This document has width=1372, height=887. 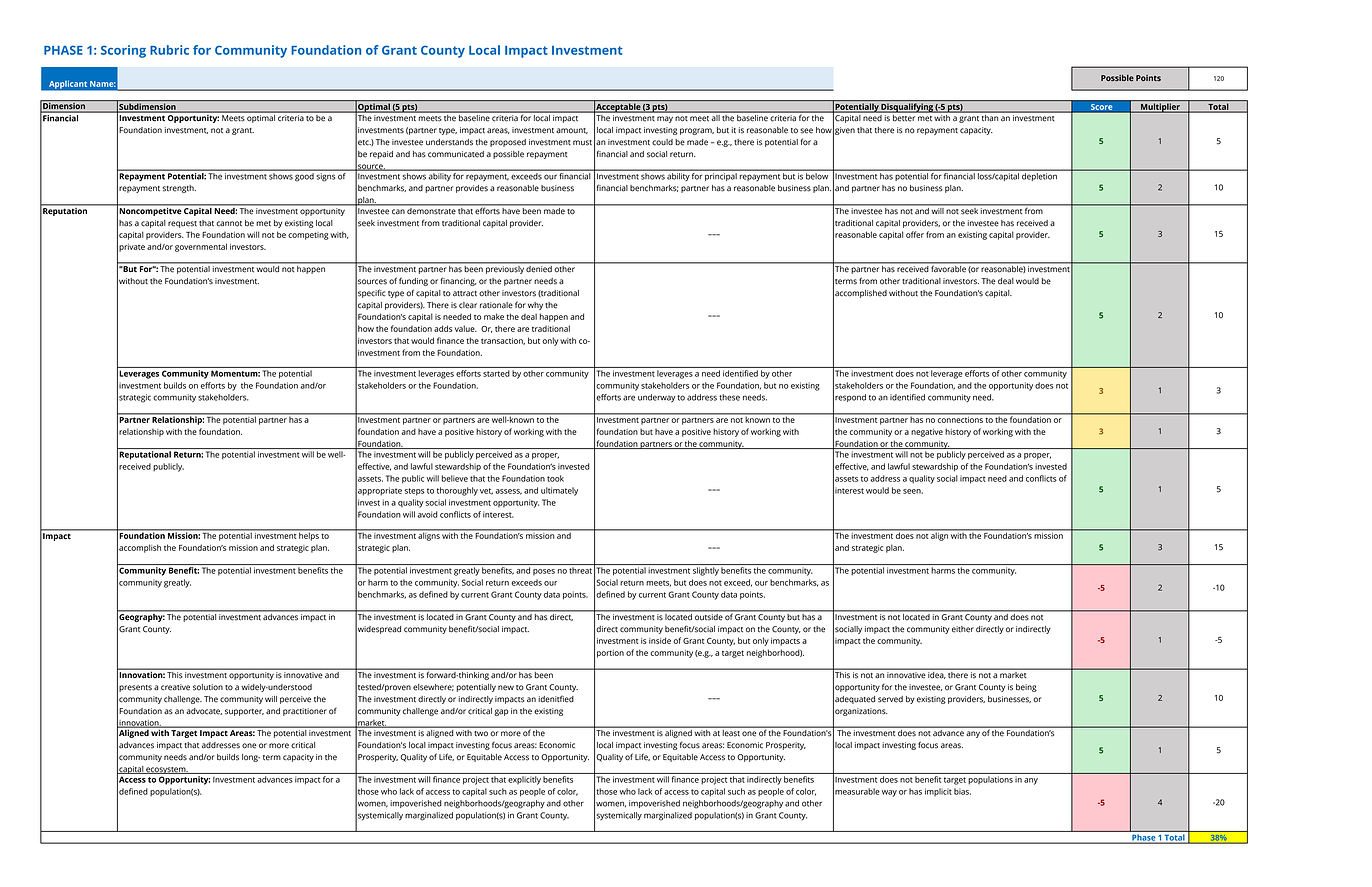 I want to click on implicit, so click(x=938, y=792).
